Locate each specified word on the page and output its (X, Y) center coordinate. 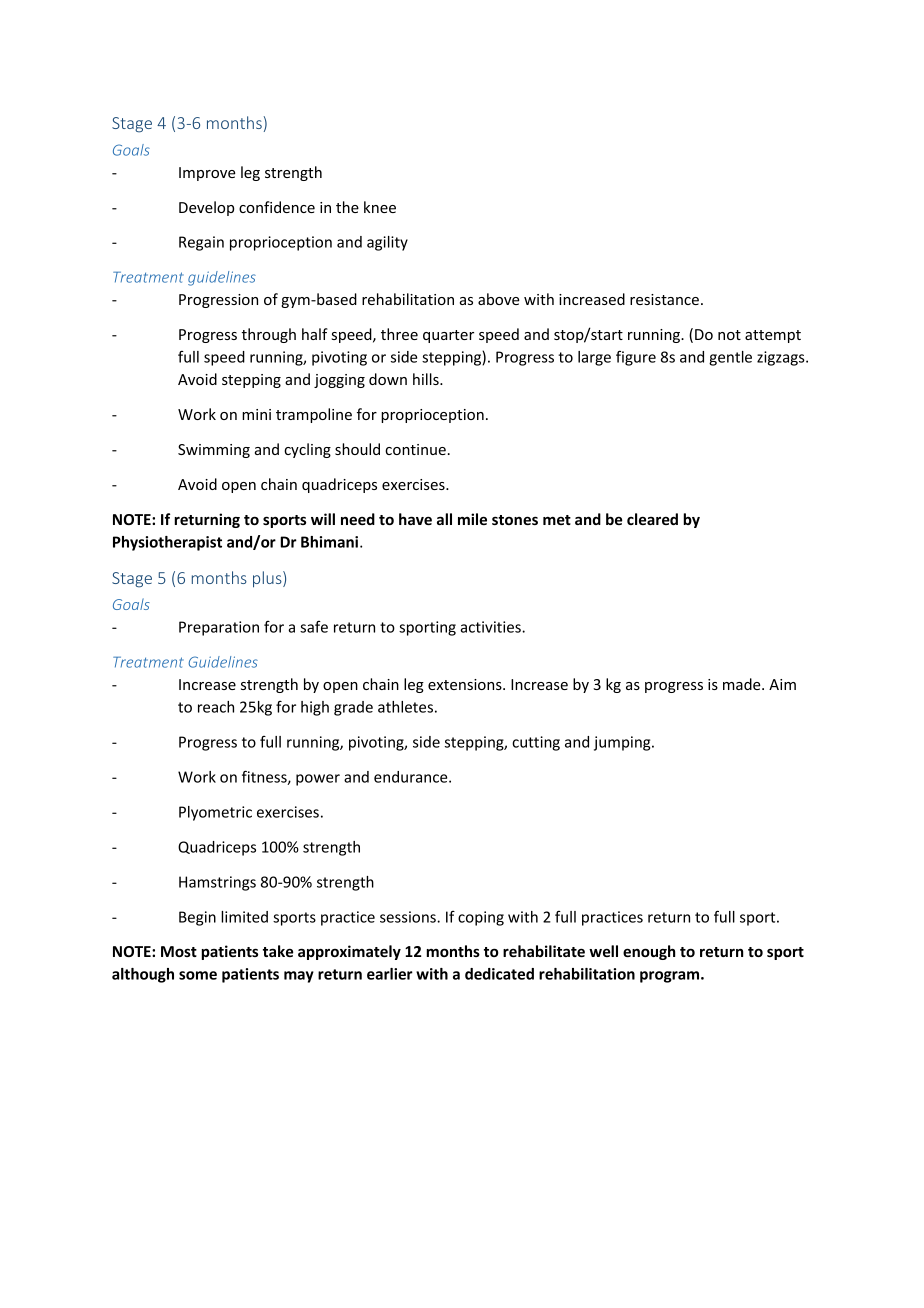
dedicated (499, 974)
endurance (412, 777)
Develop (206, 208)
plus (268, 579)
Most (179, 951)
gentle (730, 358)
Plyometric (215, 813)
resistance (664, 299)
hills (427, 379)
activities (491, 627)
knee (380, 207)
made (743, 684)
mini (256, 414)
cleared (652, 519)
